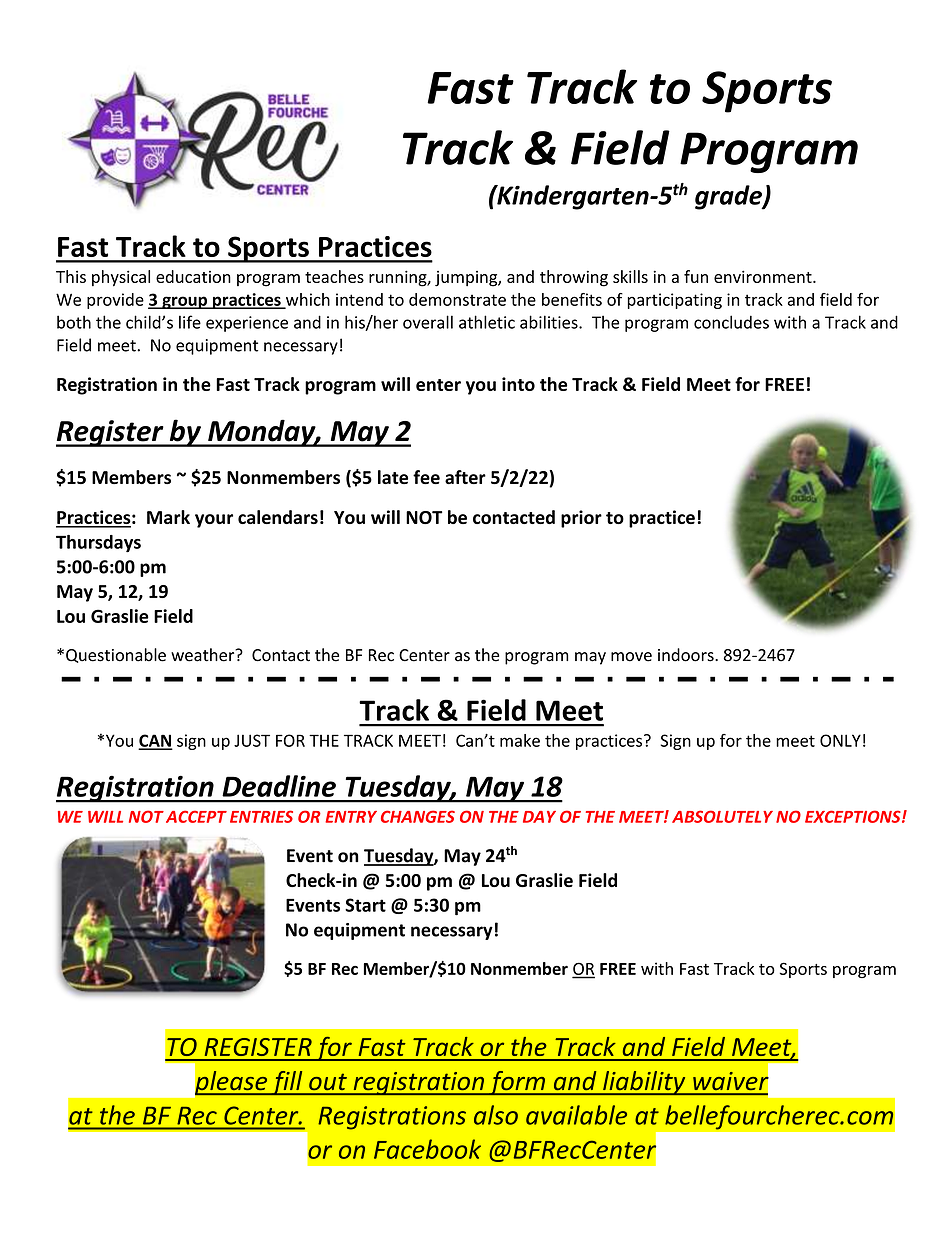  What do you see at coordinates (457, 299) in the page?
I see `demonstrate` at bounding box center [457, 299].
